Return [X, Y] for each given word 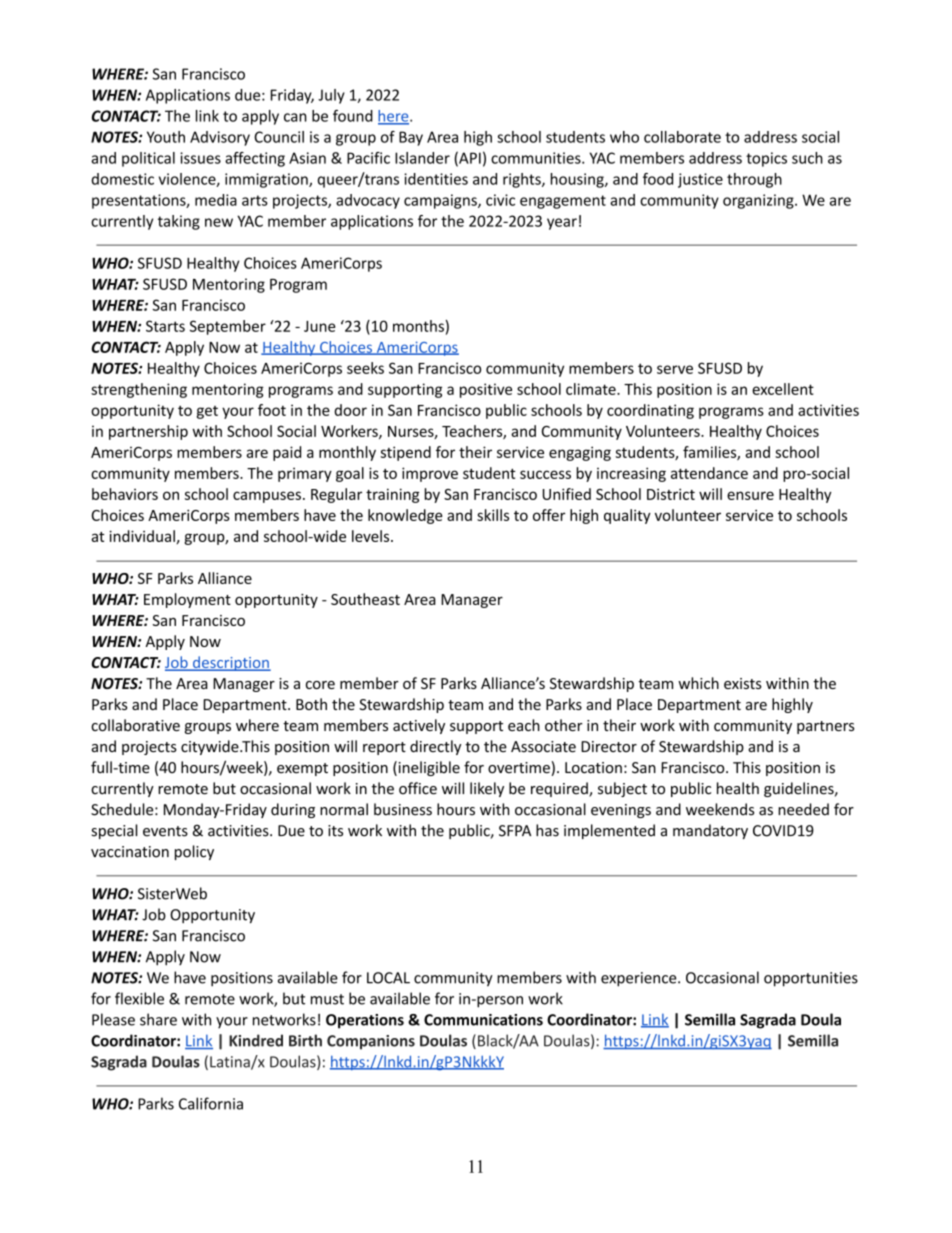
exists [743, 683]
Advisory [220, 138]
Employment [187, 600]
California [211, 1103]
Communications [483, 1020]
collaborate [682, 137]
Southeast [365, 599]
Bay [411, 138]
